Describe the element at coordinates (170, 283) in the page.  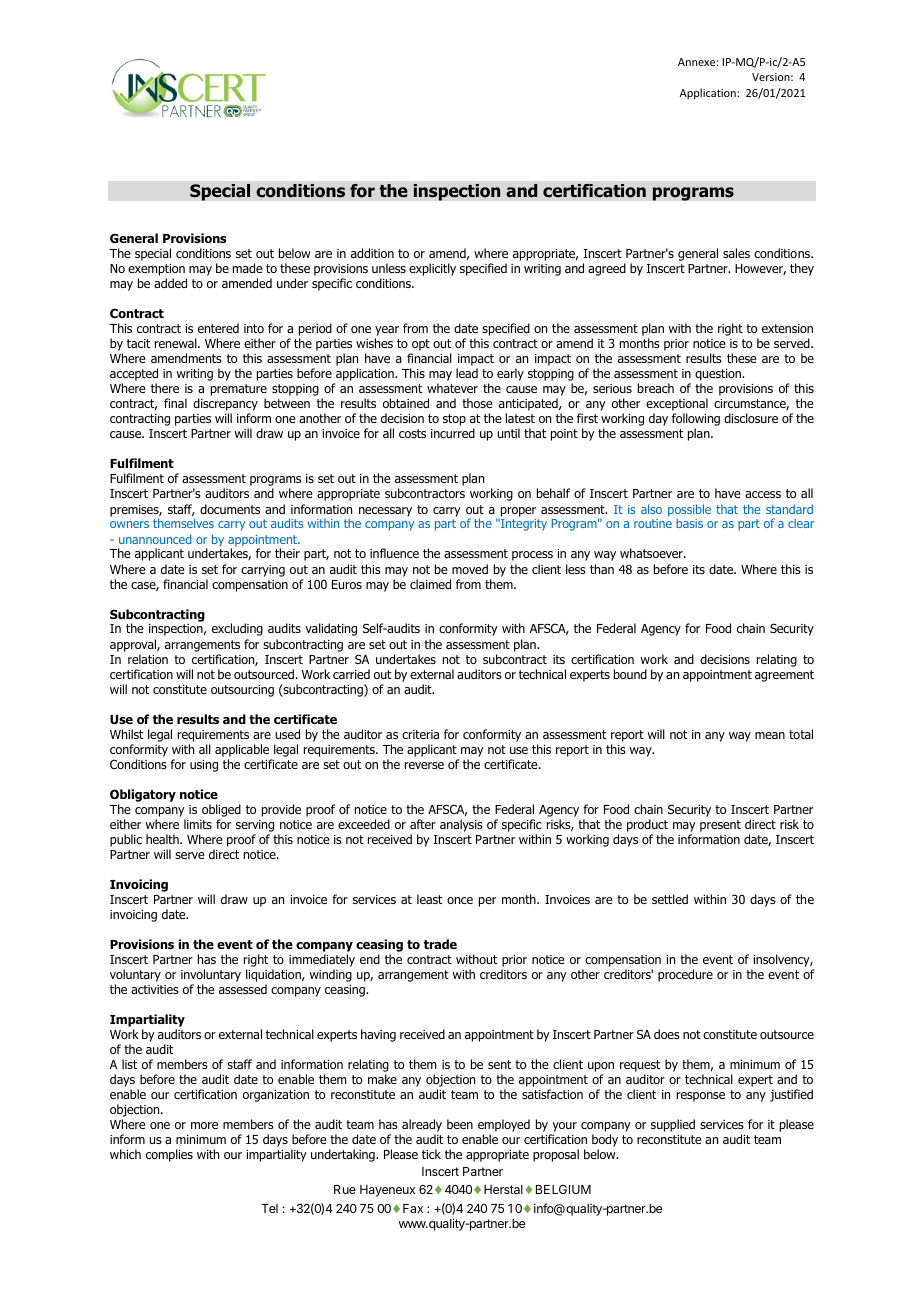
I see `added` at that location.
